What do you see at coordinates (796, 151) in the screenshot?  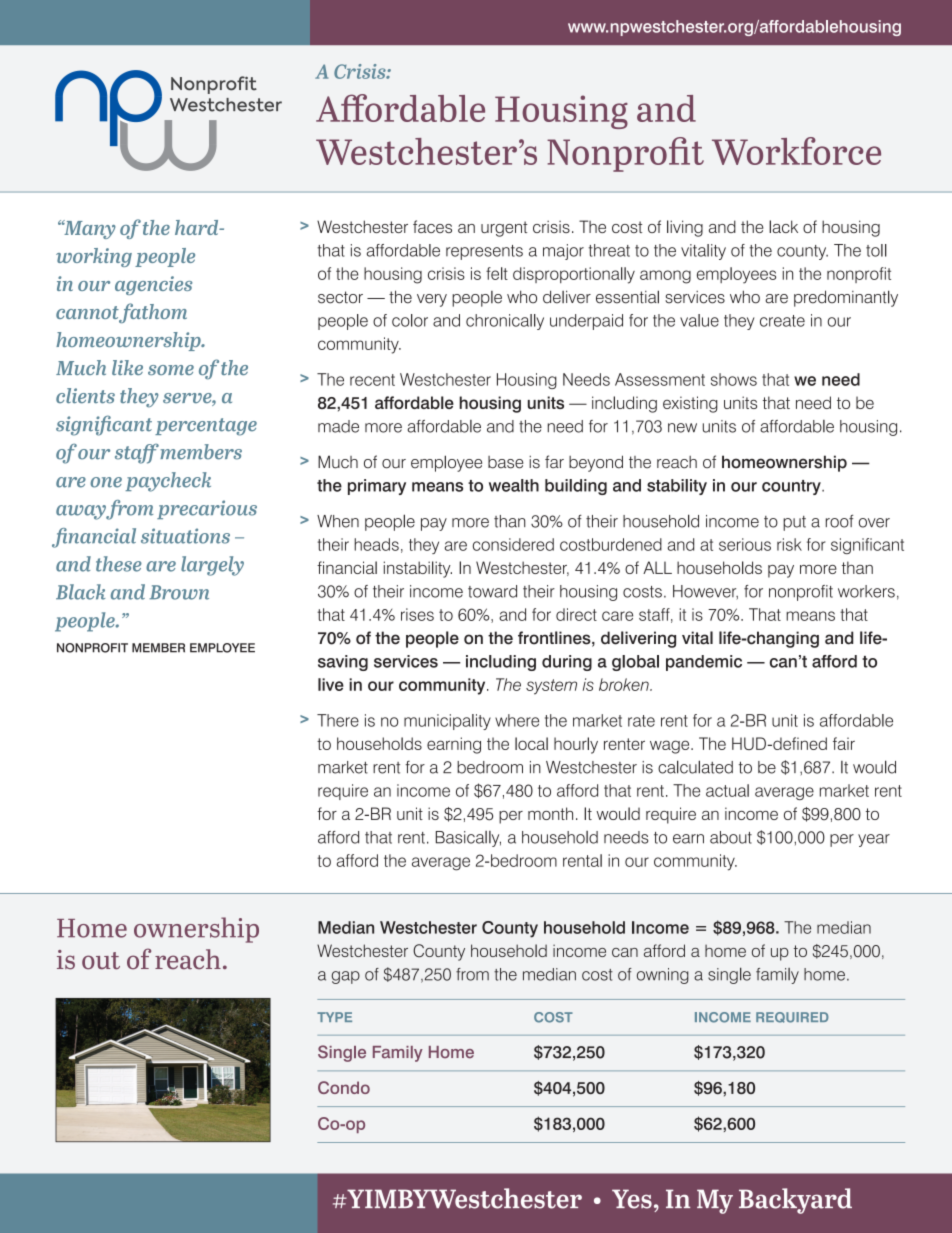 I see `Workforce` at bounding box center [796, 151].
